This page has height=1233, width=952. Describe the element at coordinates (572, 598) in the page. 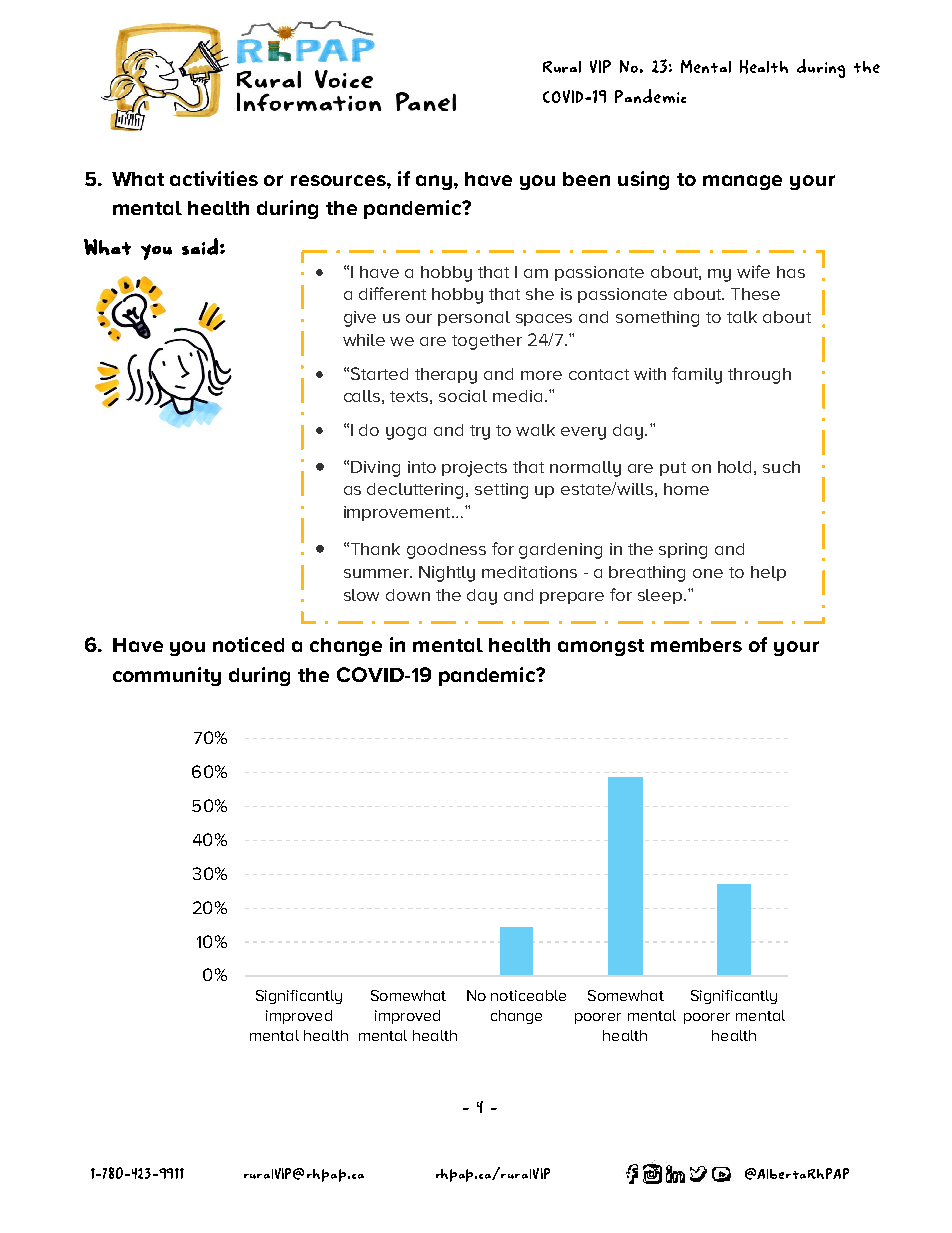

I see `prepare` at that location.
